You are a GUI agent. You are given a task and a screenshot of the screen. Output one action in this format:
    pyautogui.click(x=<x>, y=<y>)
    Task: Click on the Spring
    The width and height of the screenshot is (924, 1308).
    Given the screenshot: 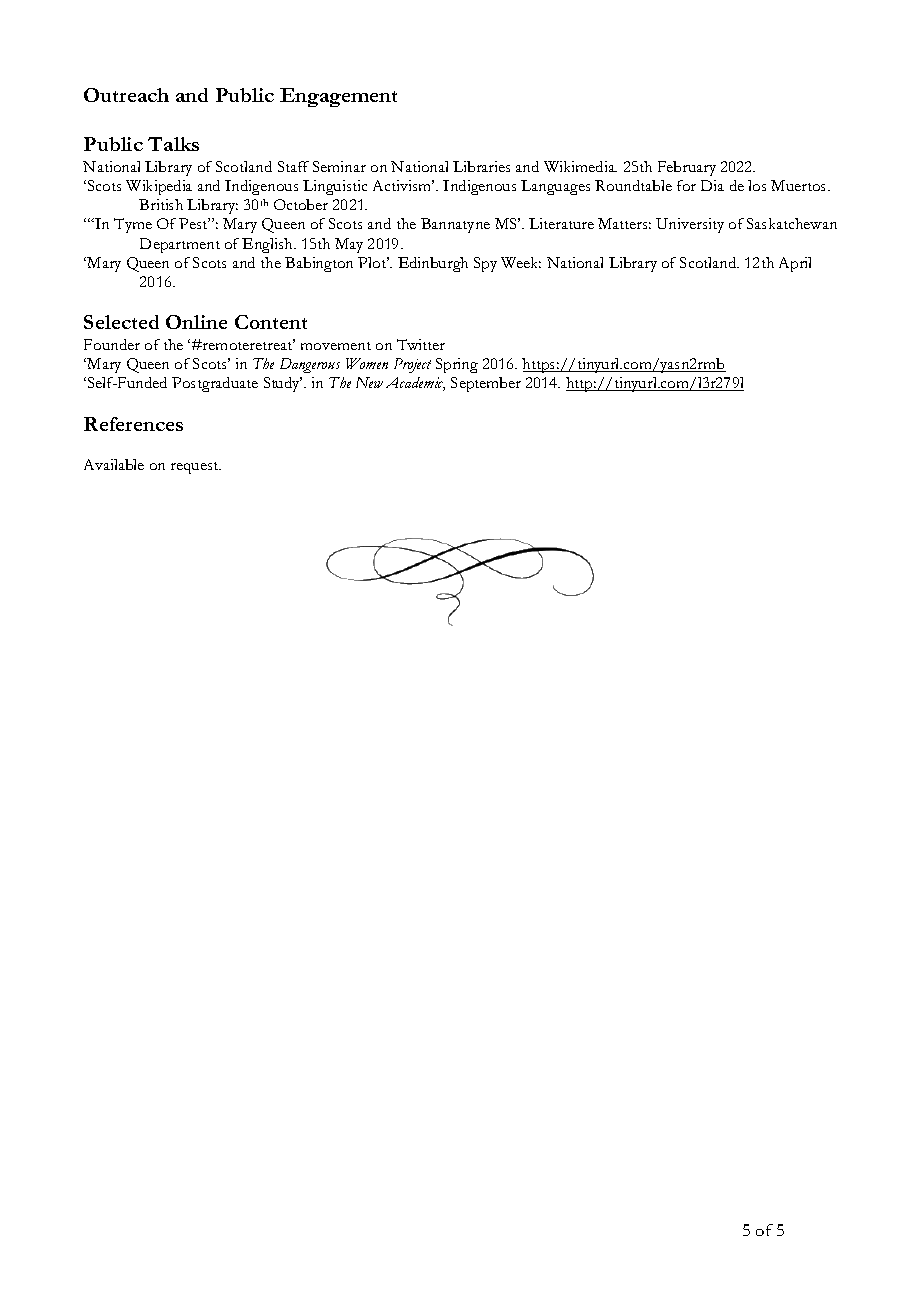 What is the action you would take?
    pyautogui.click(x=457, y=365)
